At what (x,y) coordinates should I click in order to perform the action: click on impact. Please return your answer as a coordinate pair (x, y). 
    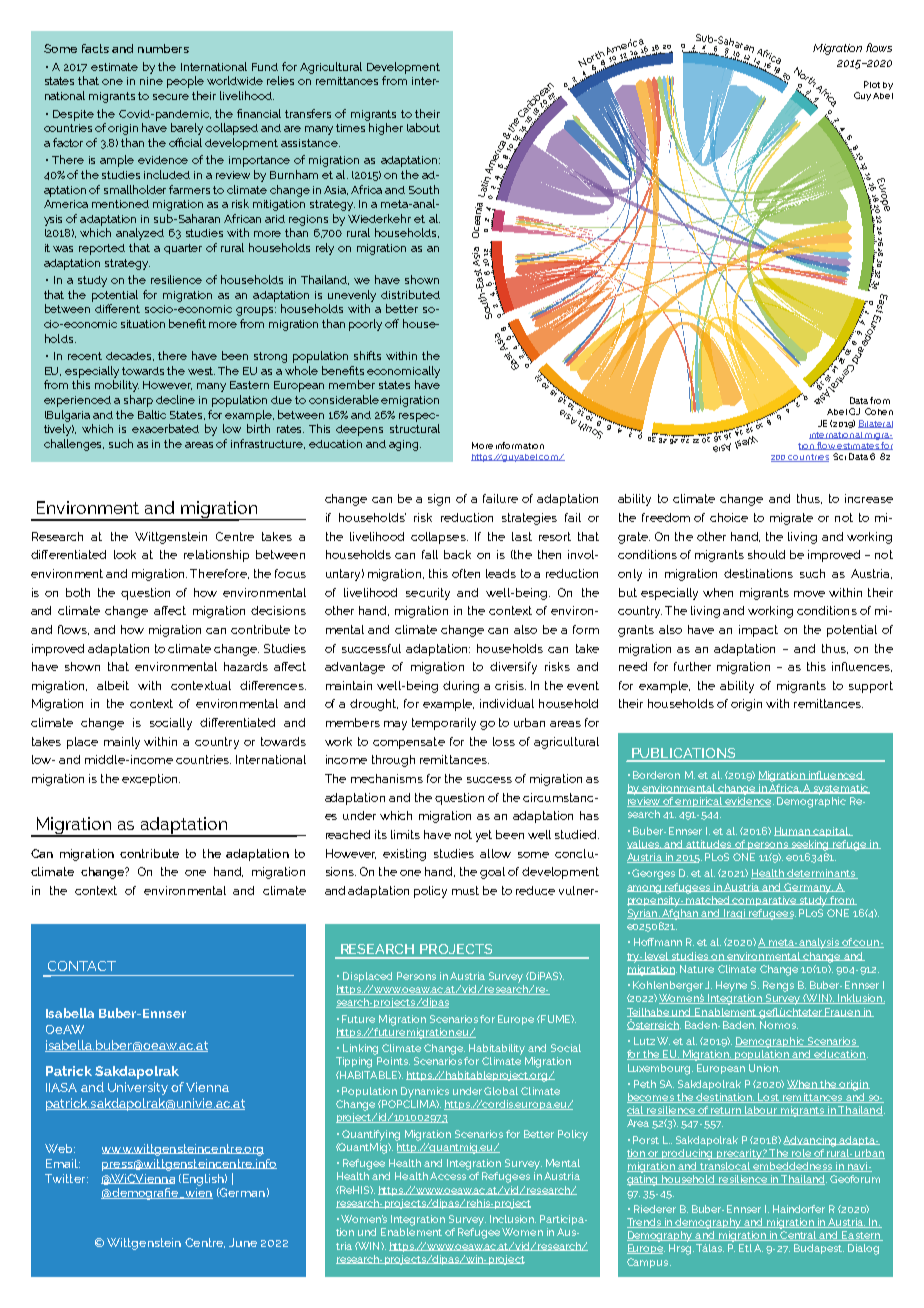
    Looking at the image, I should click on (758, 631).
